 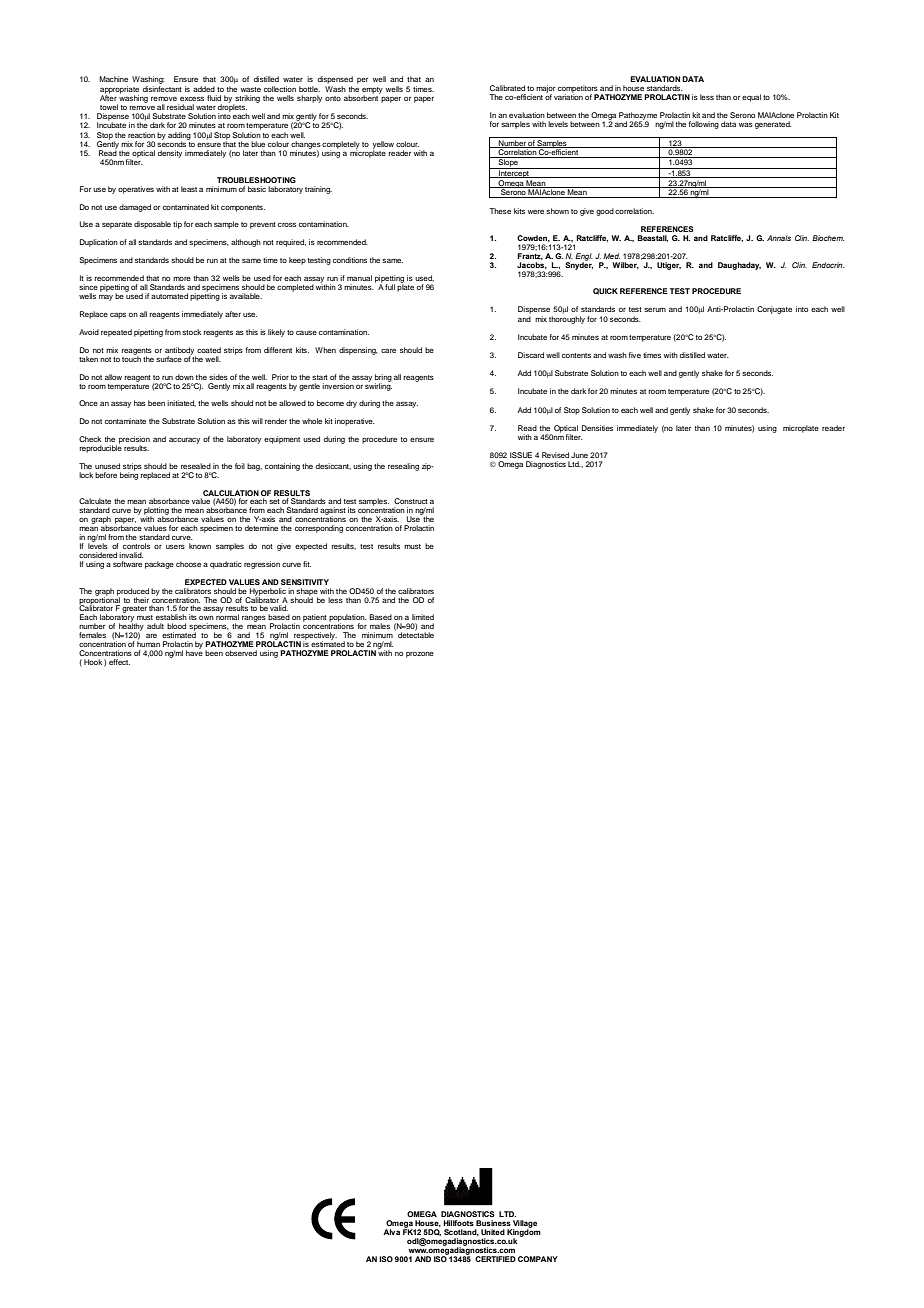 I want to click on care, so click(x=388, y=351).
